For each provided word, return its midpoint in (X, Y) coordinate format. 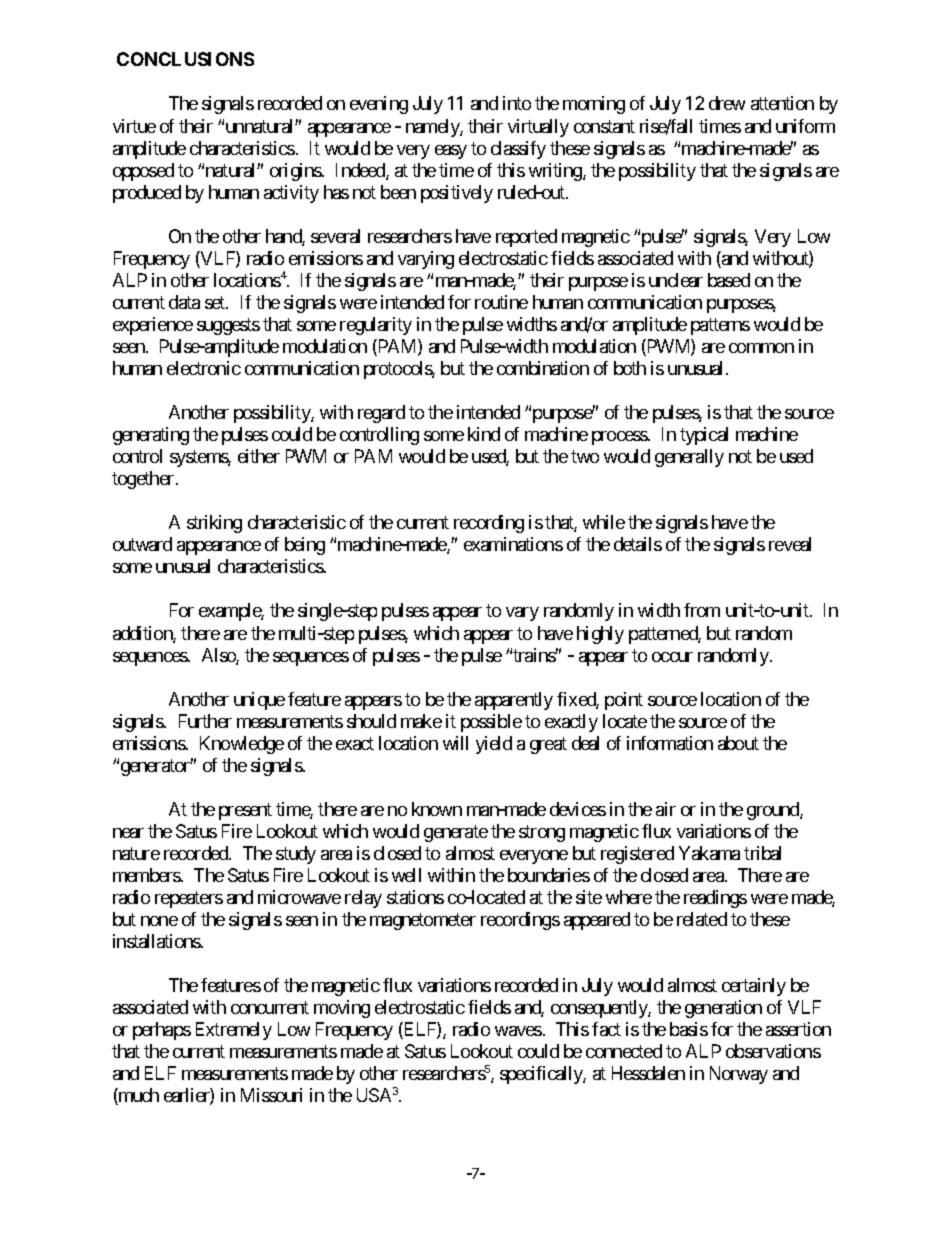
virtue (134, 126)
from (702, 610)
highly (600, 635)
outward (142, 544)
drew (727, 103)
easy (451, 152)
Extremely (234, 1031)
